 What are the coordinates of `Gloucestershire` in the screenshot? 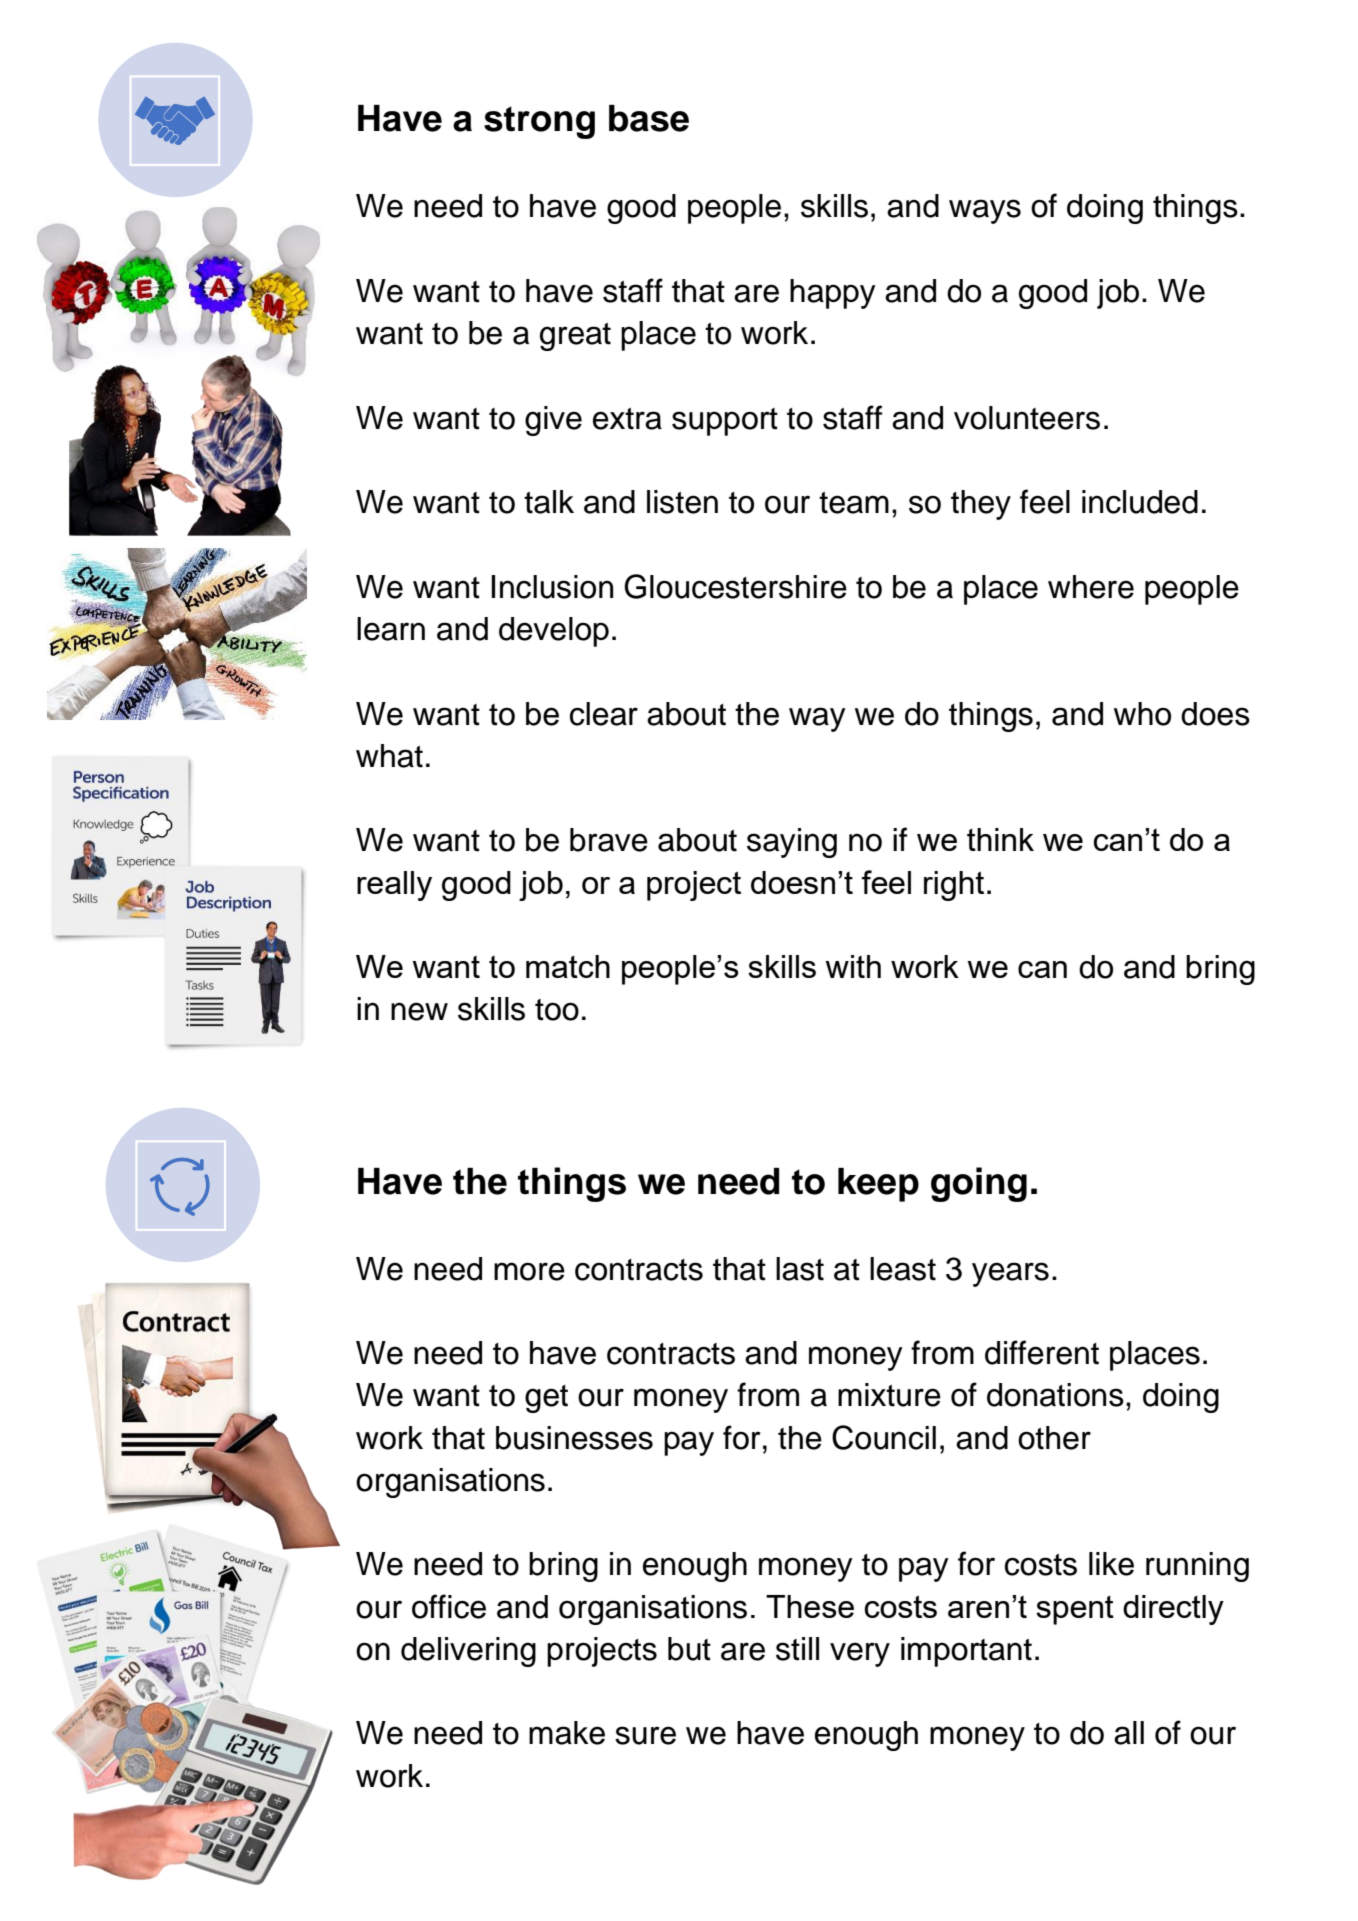 It's located at (735, 586).
